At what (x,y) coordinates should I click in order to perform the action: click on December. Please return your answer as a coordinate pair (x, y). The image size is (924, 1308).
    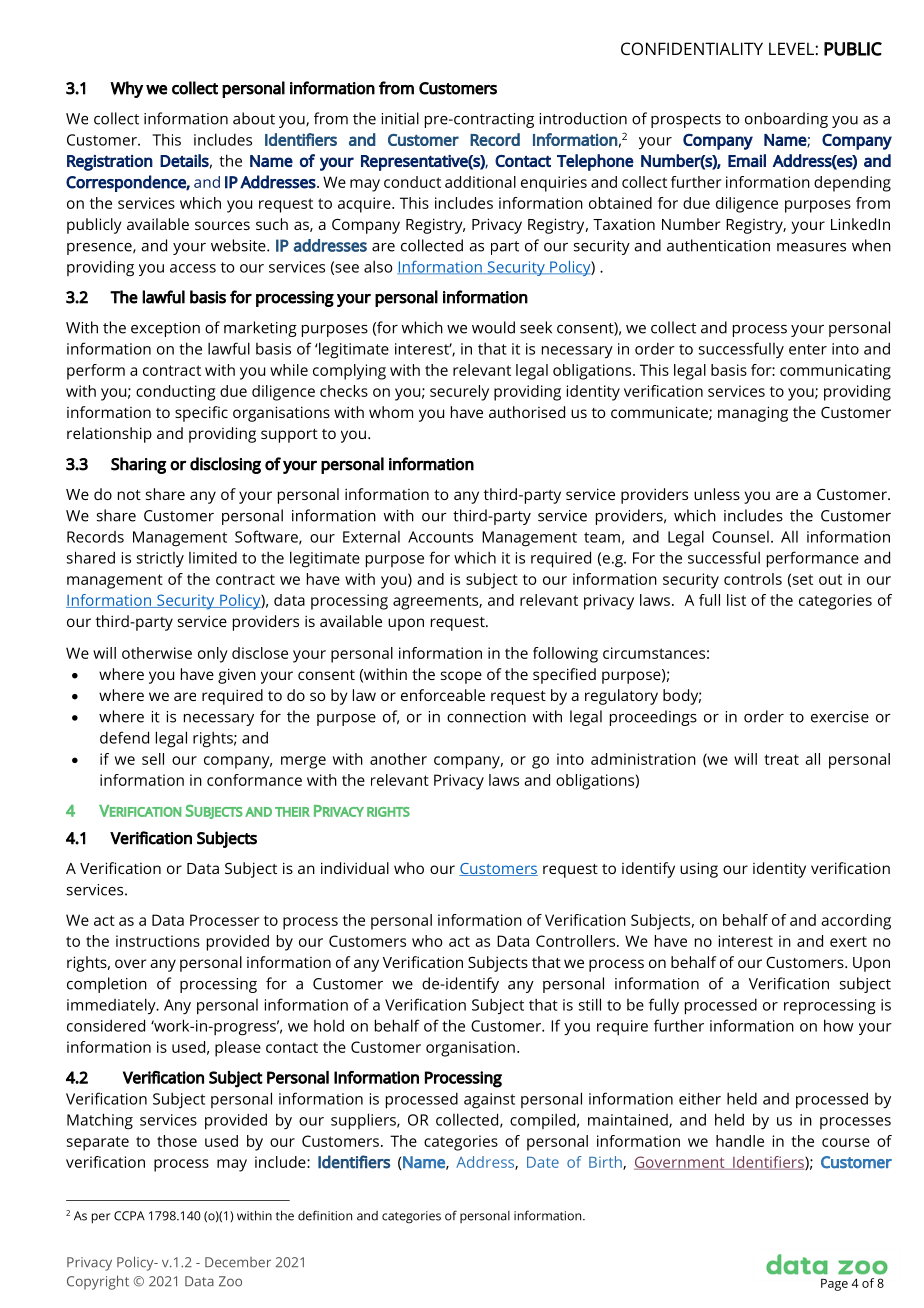
    Looking at the image, I should click on (238, 1262).
